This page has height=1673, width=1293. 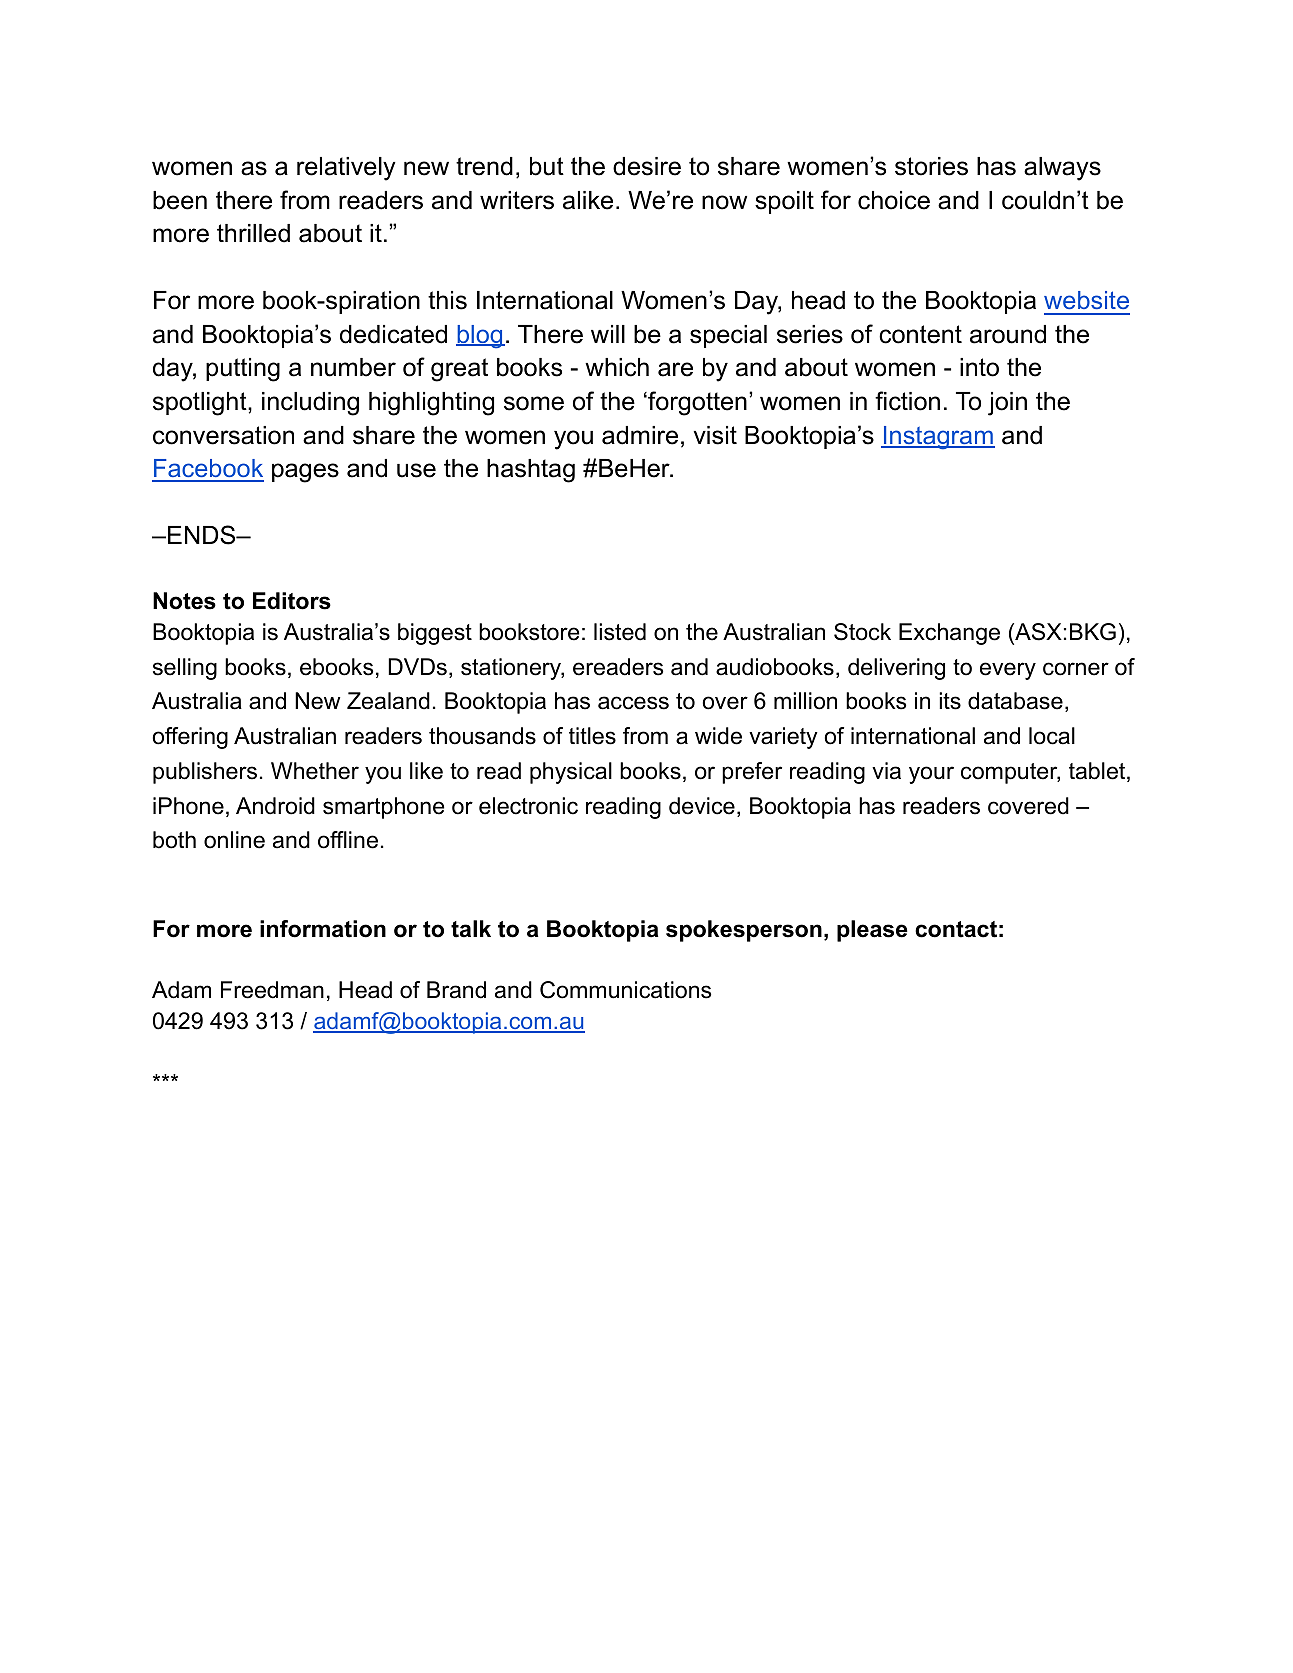 What do you see at coordinates (647, 166) in the page?
I see `desire` at bounding box center [647, 166].
